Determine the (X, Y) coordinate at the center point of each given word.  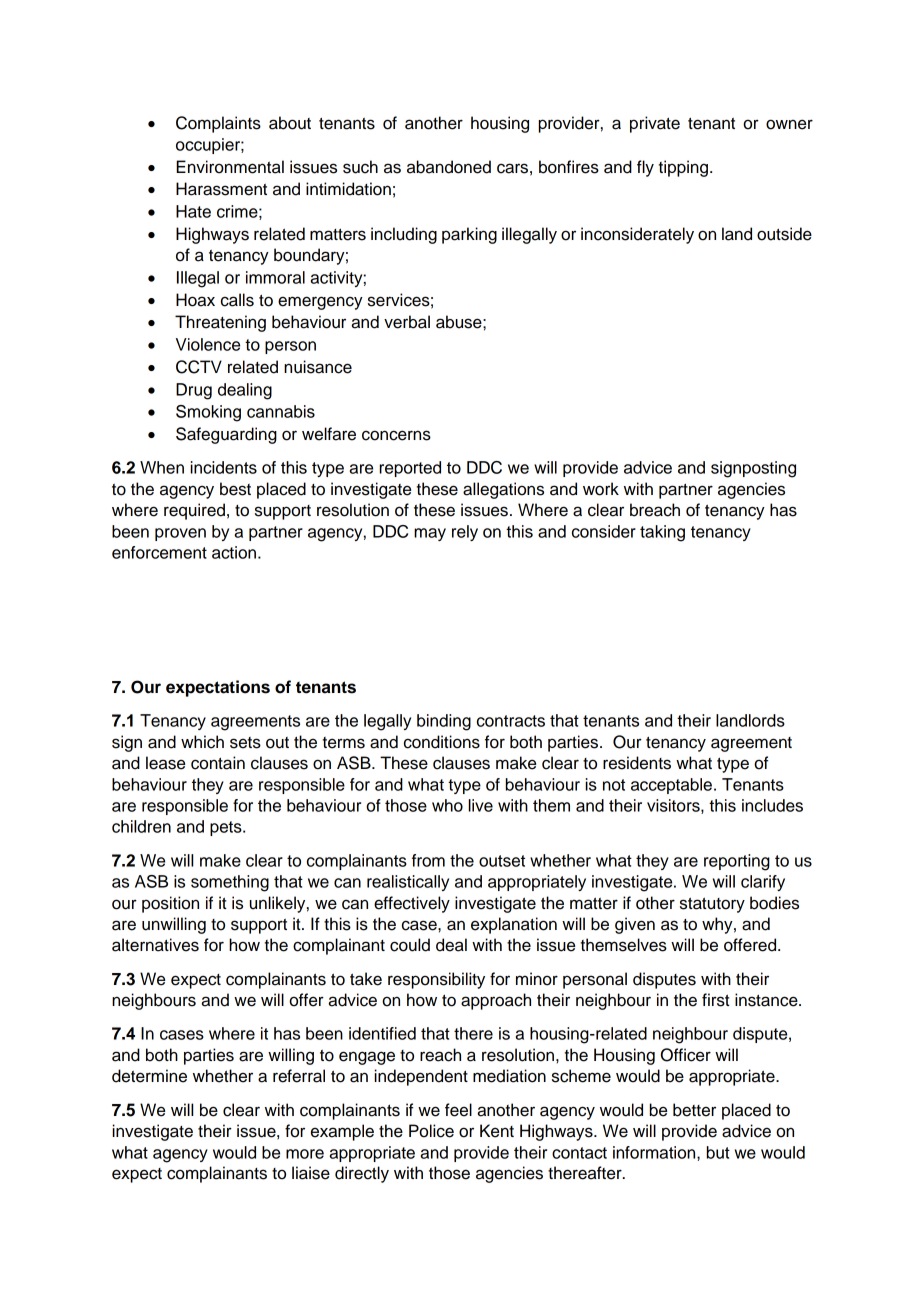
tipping (683, 168)
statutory (712, 905)
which (202, 742)
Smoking (208, 413)
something (230, 883)
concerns (396, 435)
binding (444, 722)
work (601, 489)
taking (662, 533)
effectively (412, 904)
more (305, 1154)
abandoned (449, 167)
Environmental (230, 167)
